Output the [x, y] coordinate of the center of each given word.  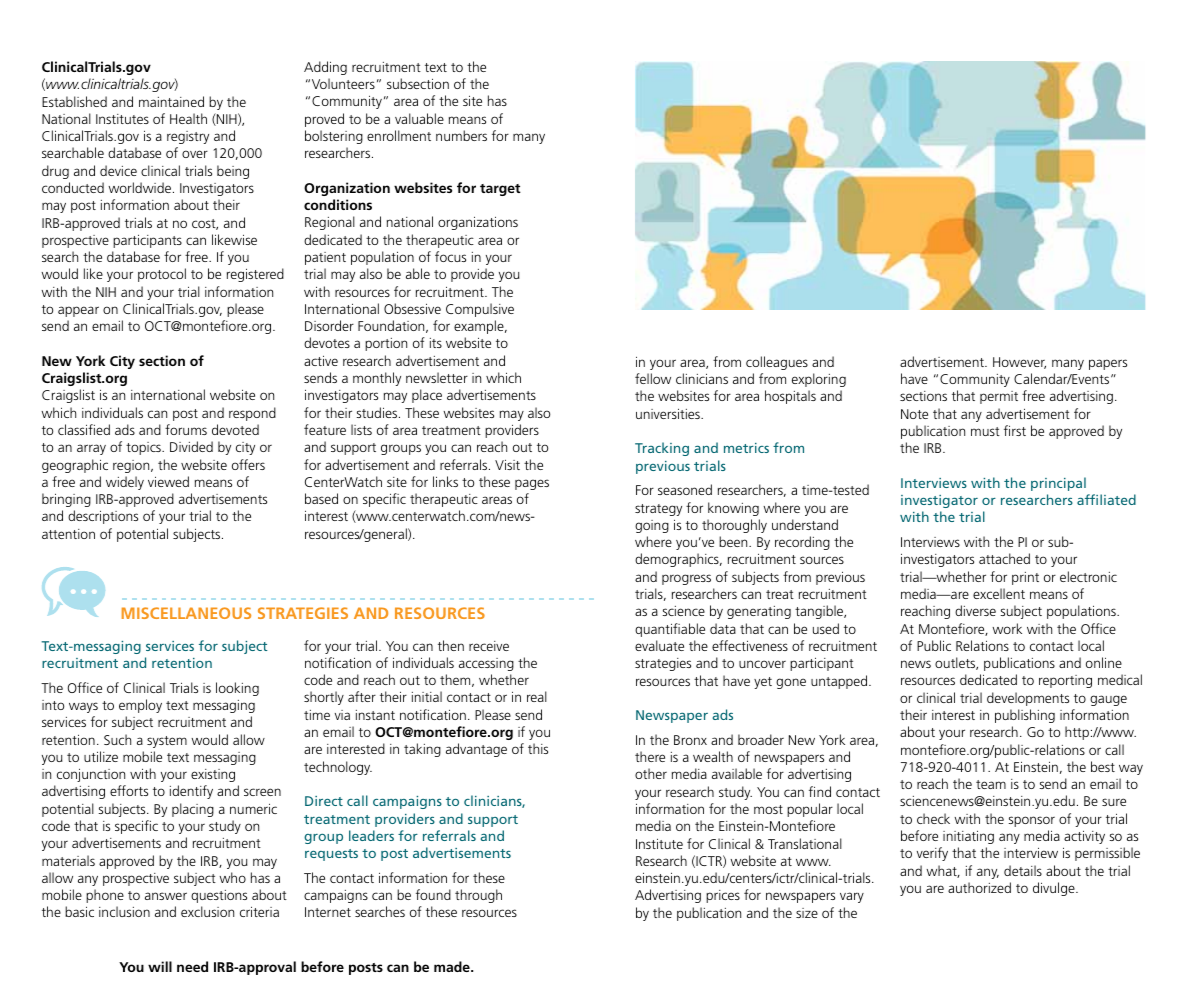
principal [1058, 484]
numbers [461, 135]
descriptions [103, 517]
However [1019, 363]
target [500, 190]
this [538, 748]
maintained [171, 101]
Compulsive [480, 310]
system [167, 742]
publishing [1025, 716]
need [192, 966]
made [453, 966]
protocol [162, 275]
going [652, 526]
